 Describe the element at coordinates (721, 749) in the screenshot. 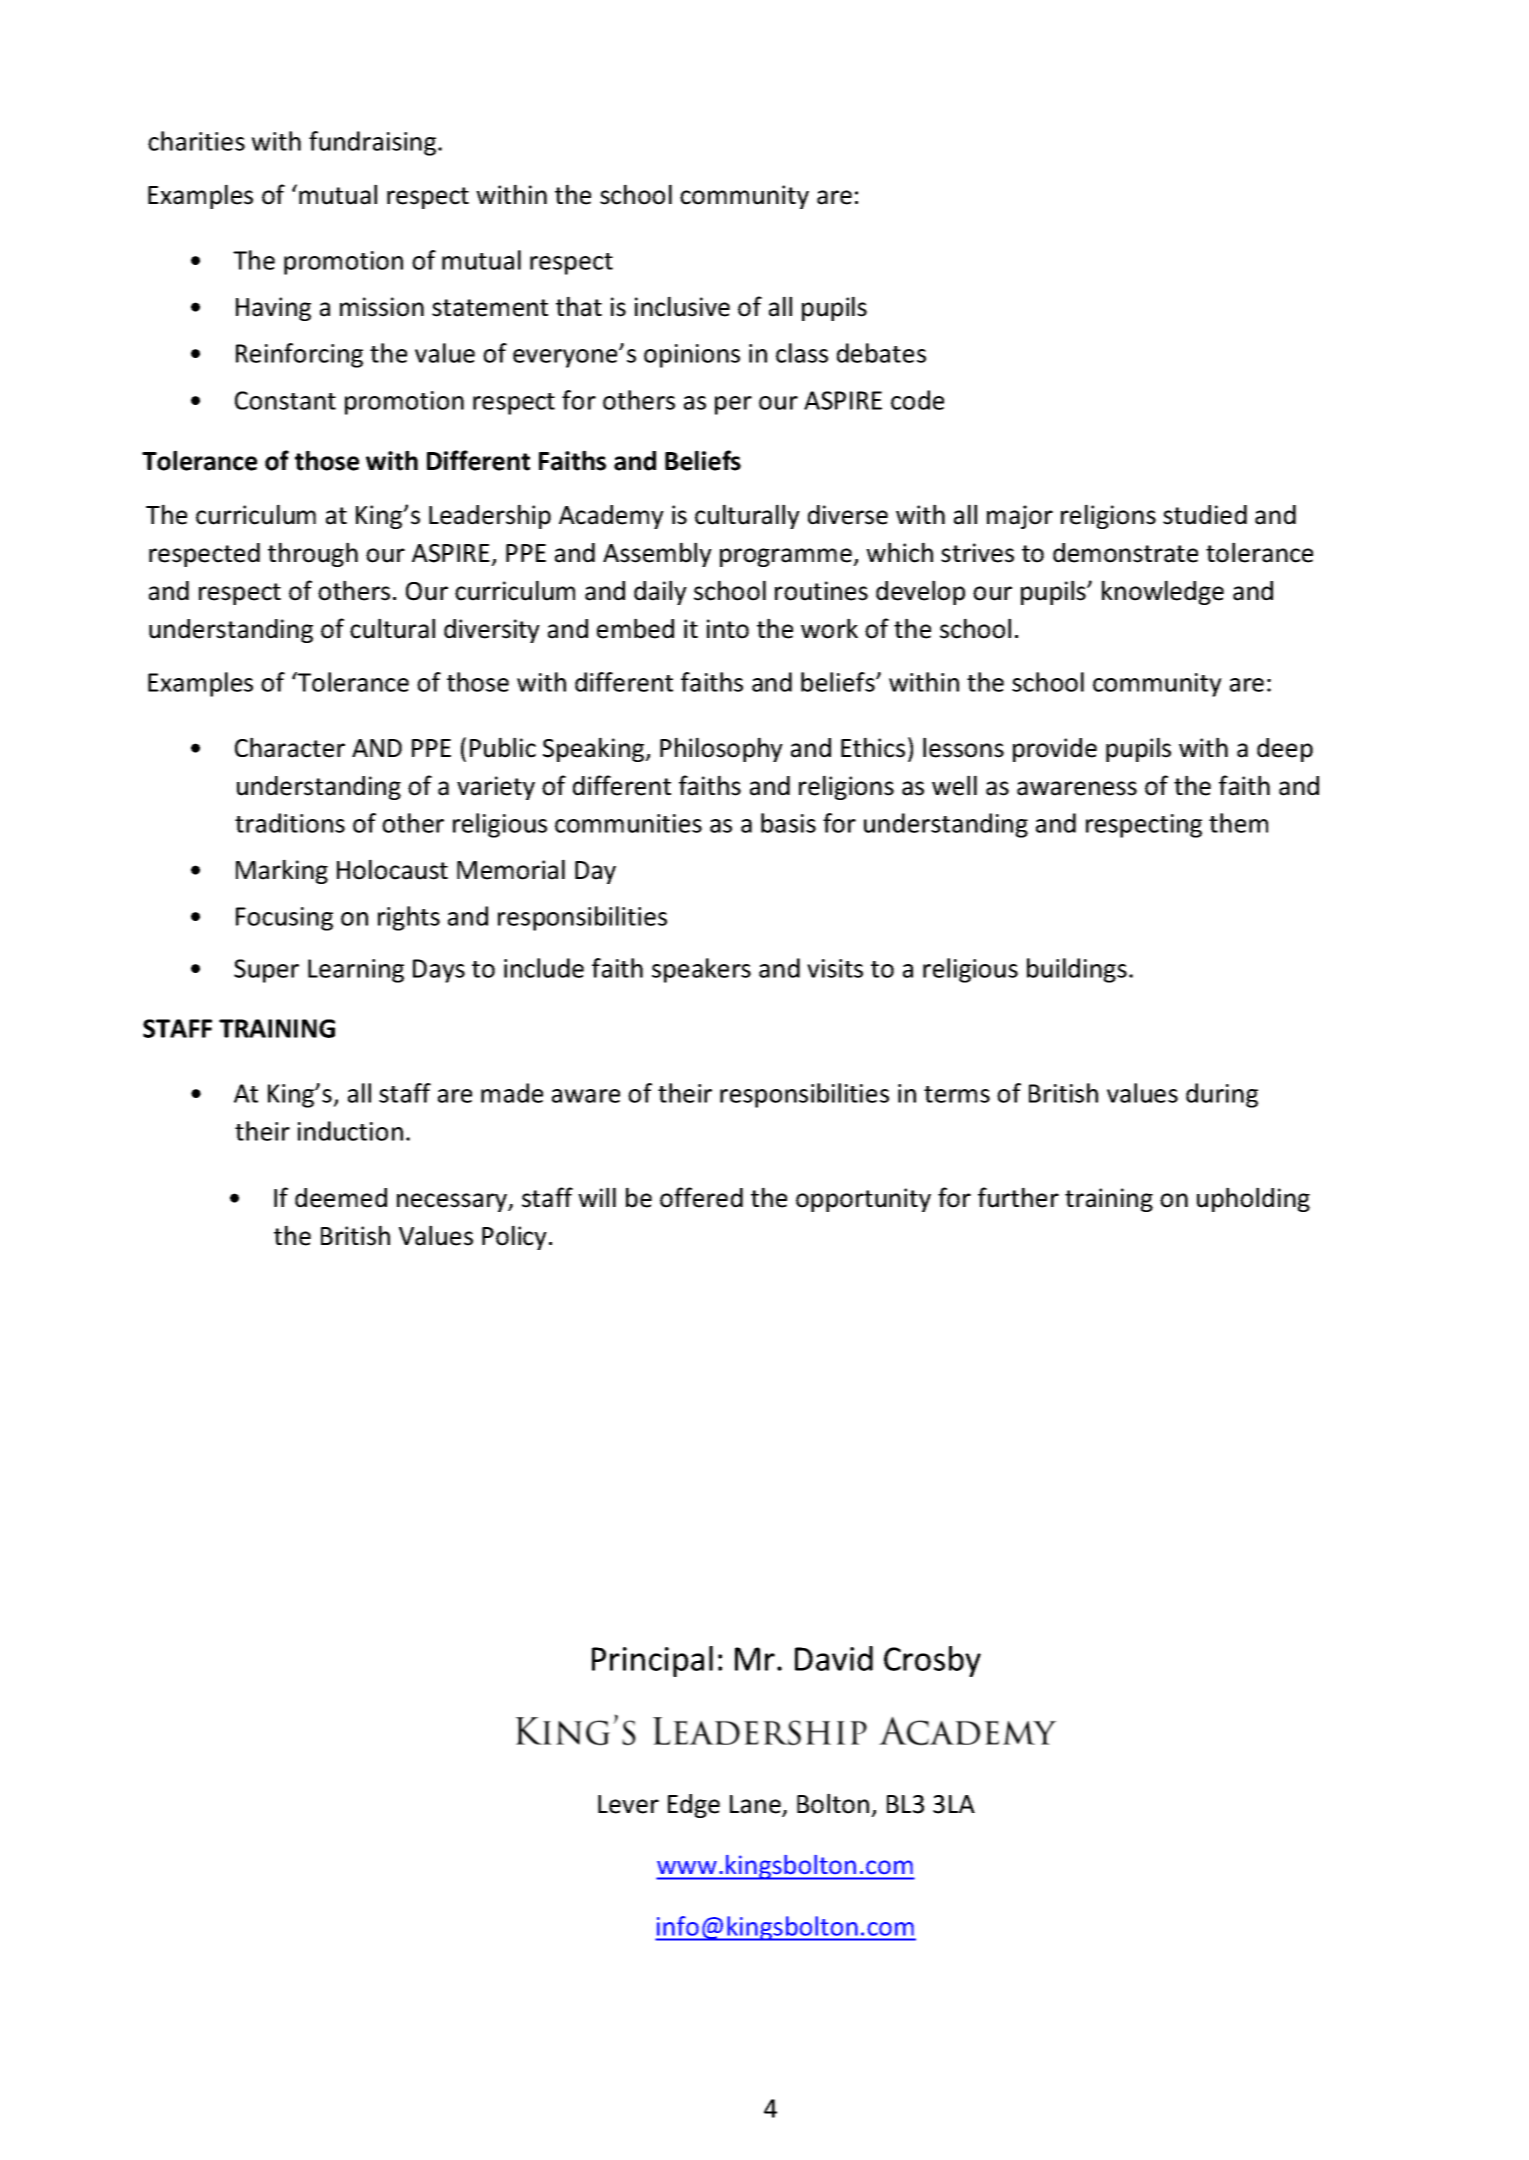

I see `Philosophy` at that location.
